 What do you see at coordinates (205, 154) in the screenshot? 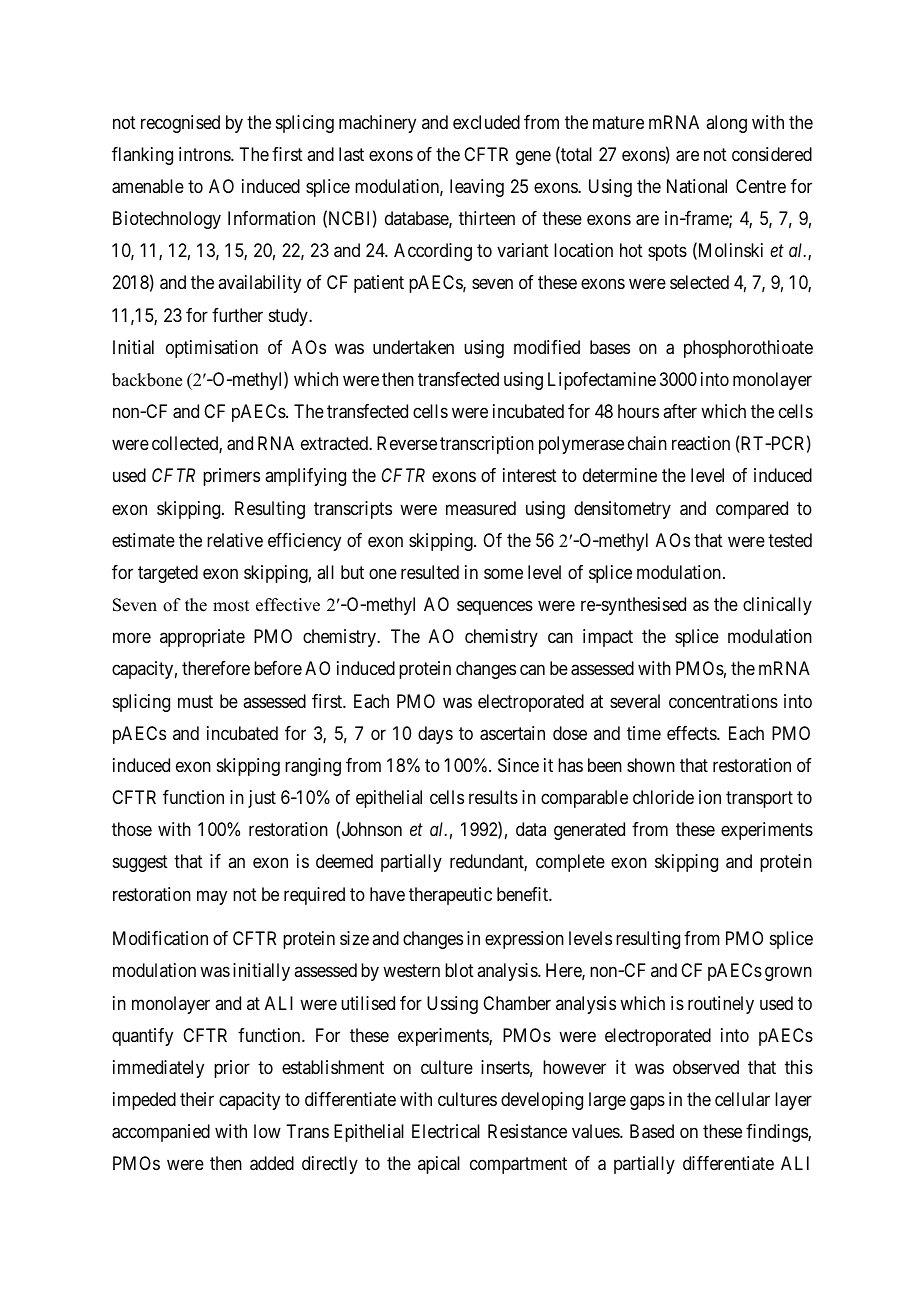
I see `introns` at bounding box center [205, 154].
